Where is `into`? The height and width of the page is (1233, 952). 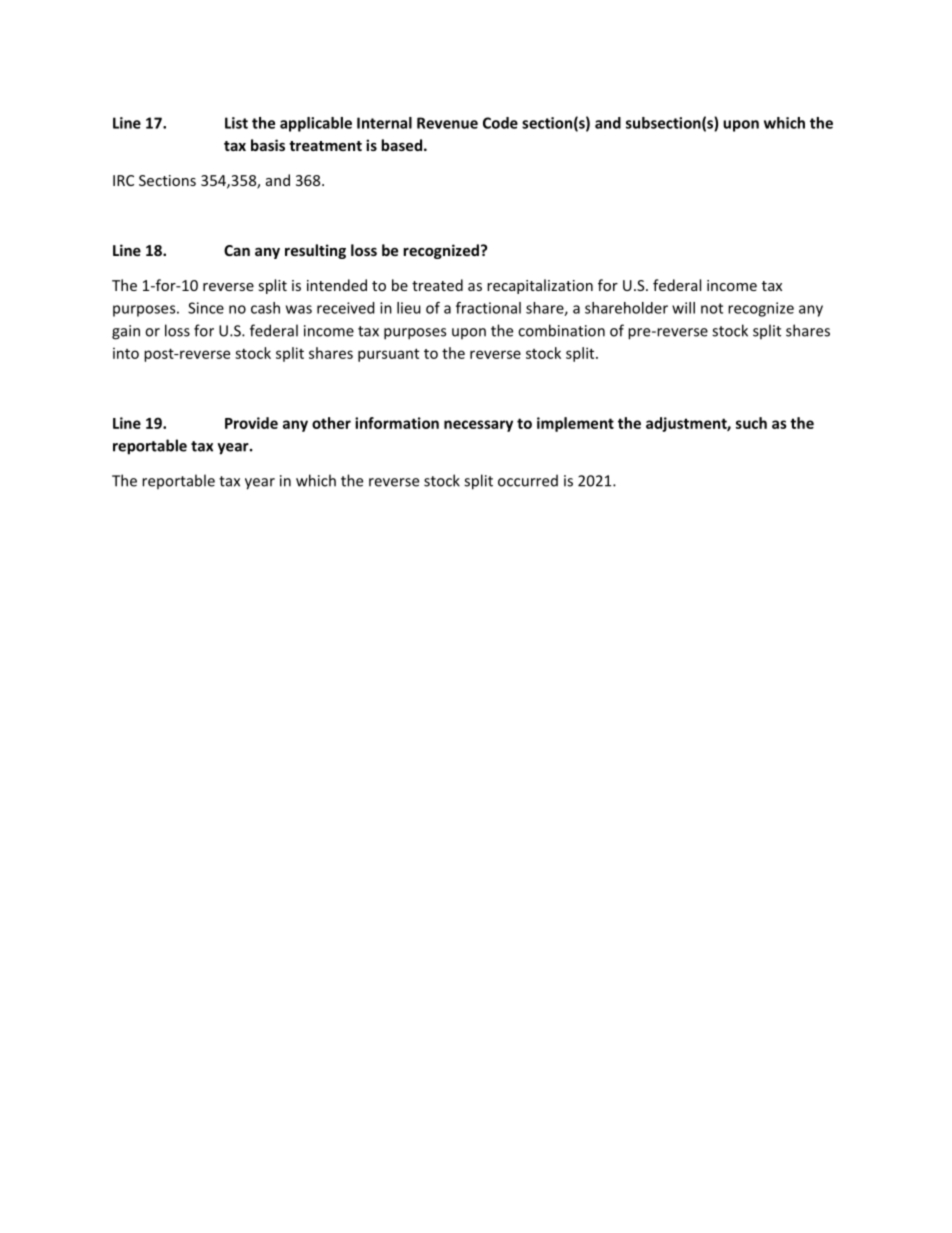 into is located at coordinates (126, 353).
